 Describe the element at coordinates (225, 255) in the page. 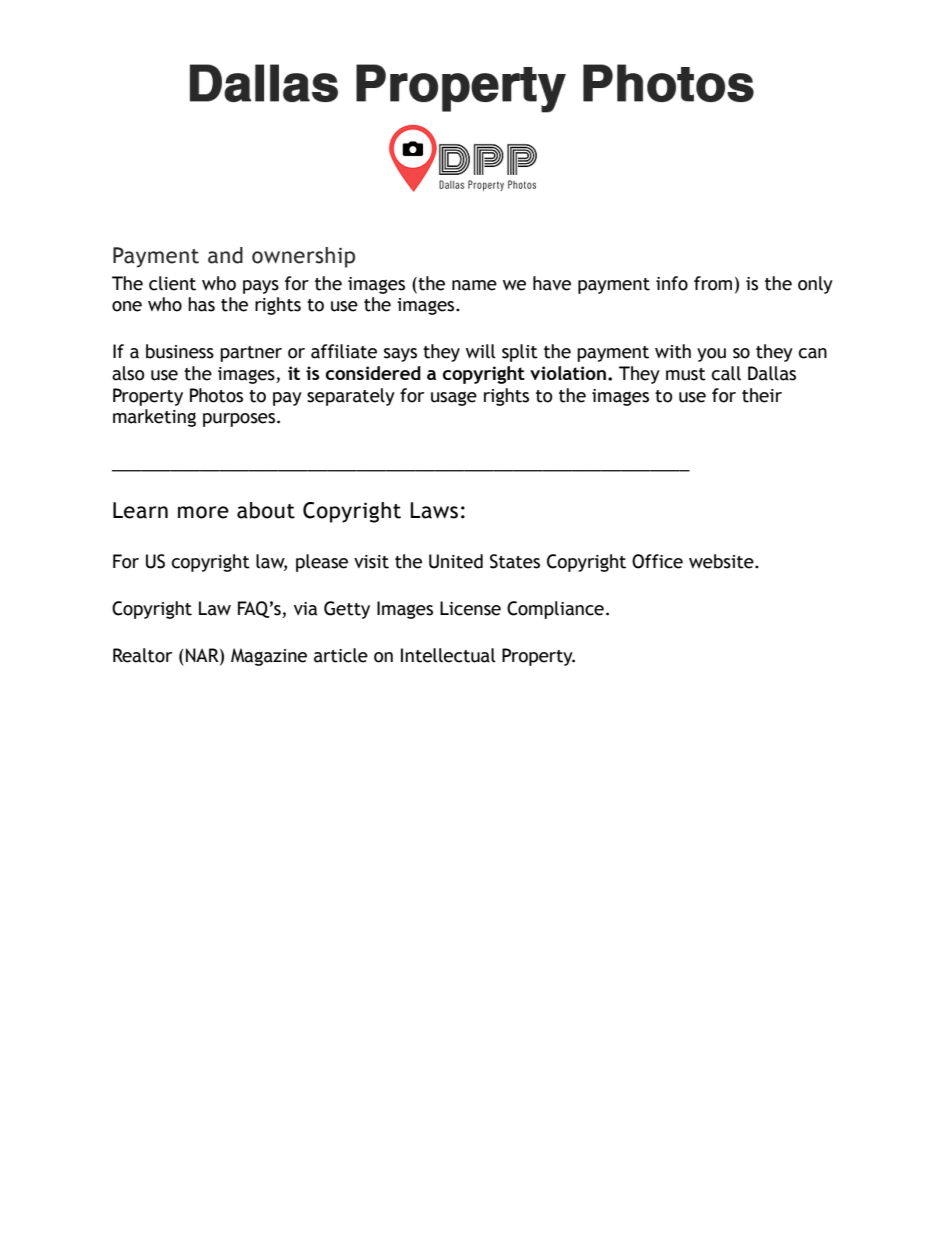

I see `and` at that location.
